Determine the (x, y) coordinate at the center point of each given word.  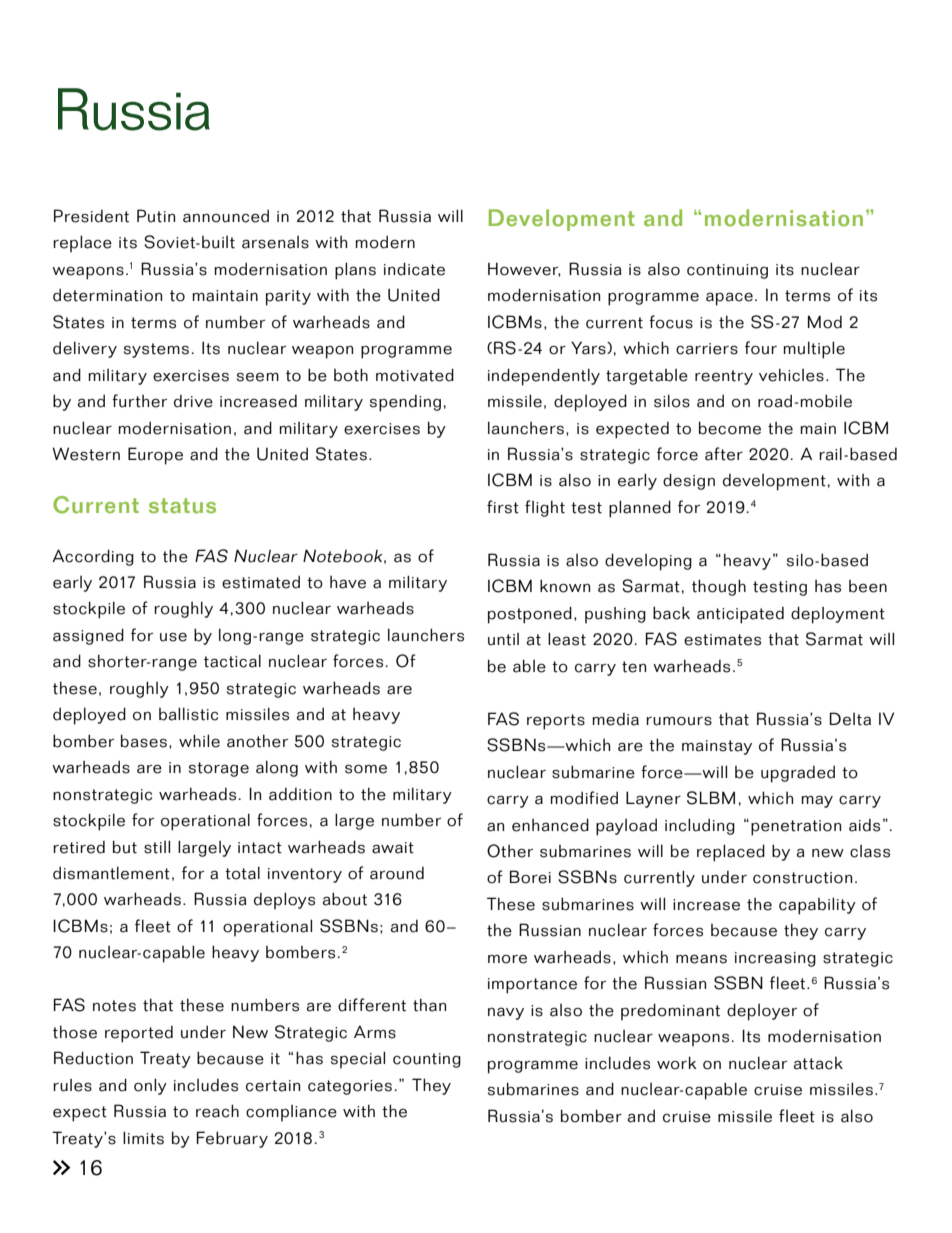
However (524, 269)
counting (427, 1060)
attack (818, 1063)
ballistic (188, 714)
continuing (727, 271)
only (150, 1086)
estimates (722, 640)
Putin (156, 216)
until (503, 639)
